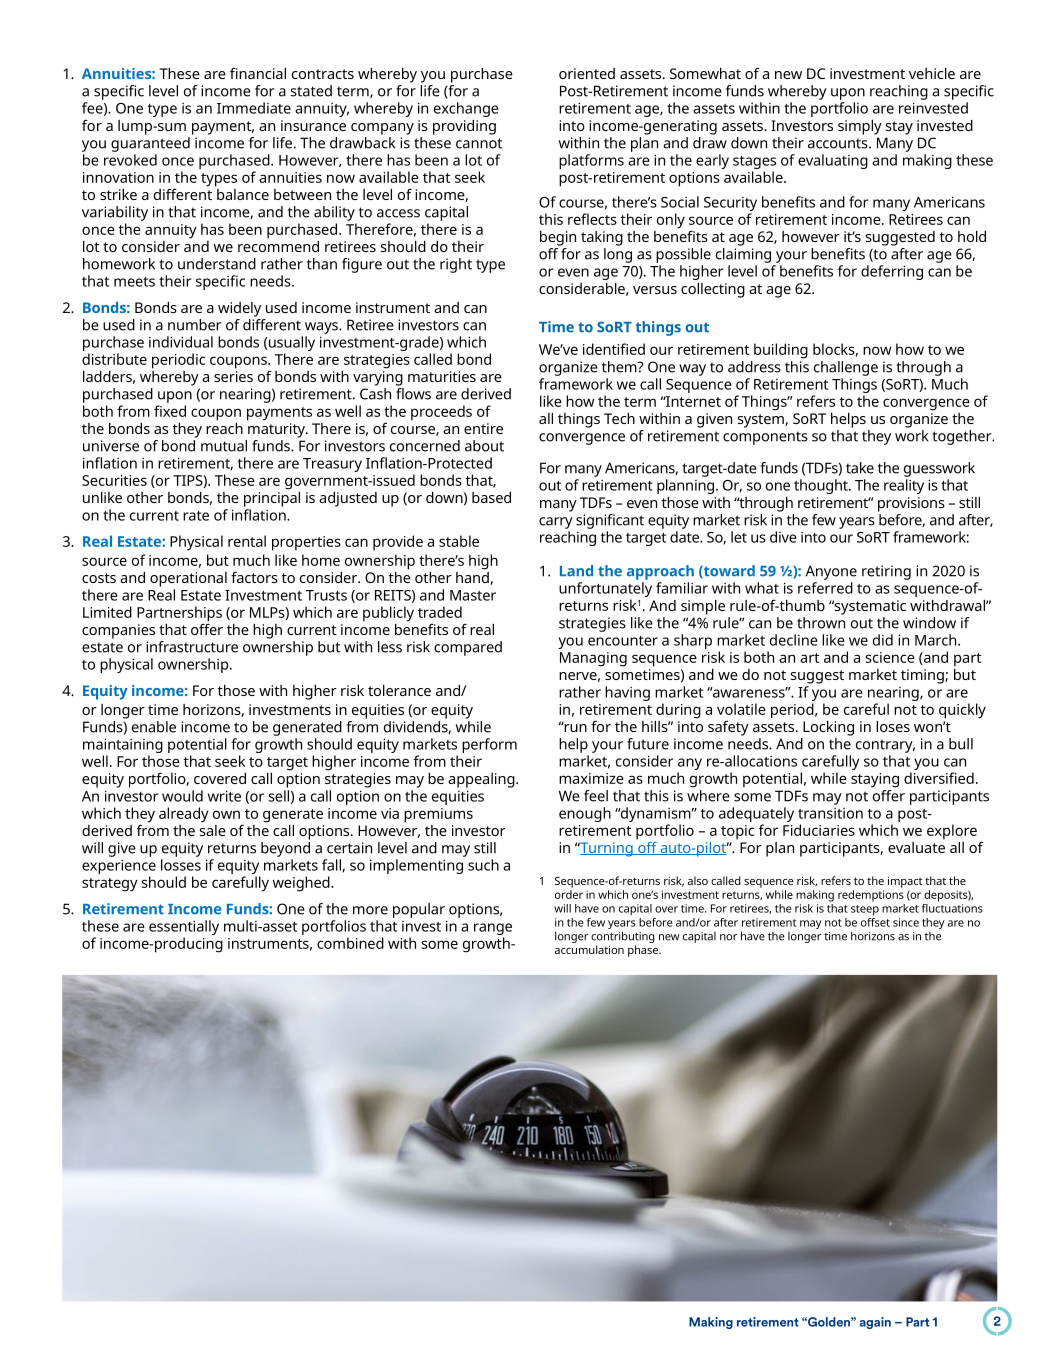  I want to click on exchange, so click(466, 109).
